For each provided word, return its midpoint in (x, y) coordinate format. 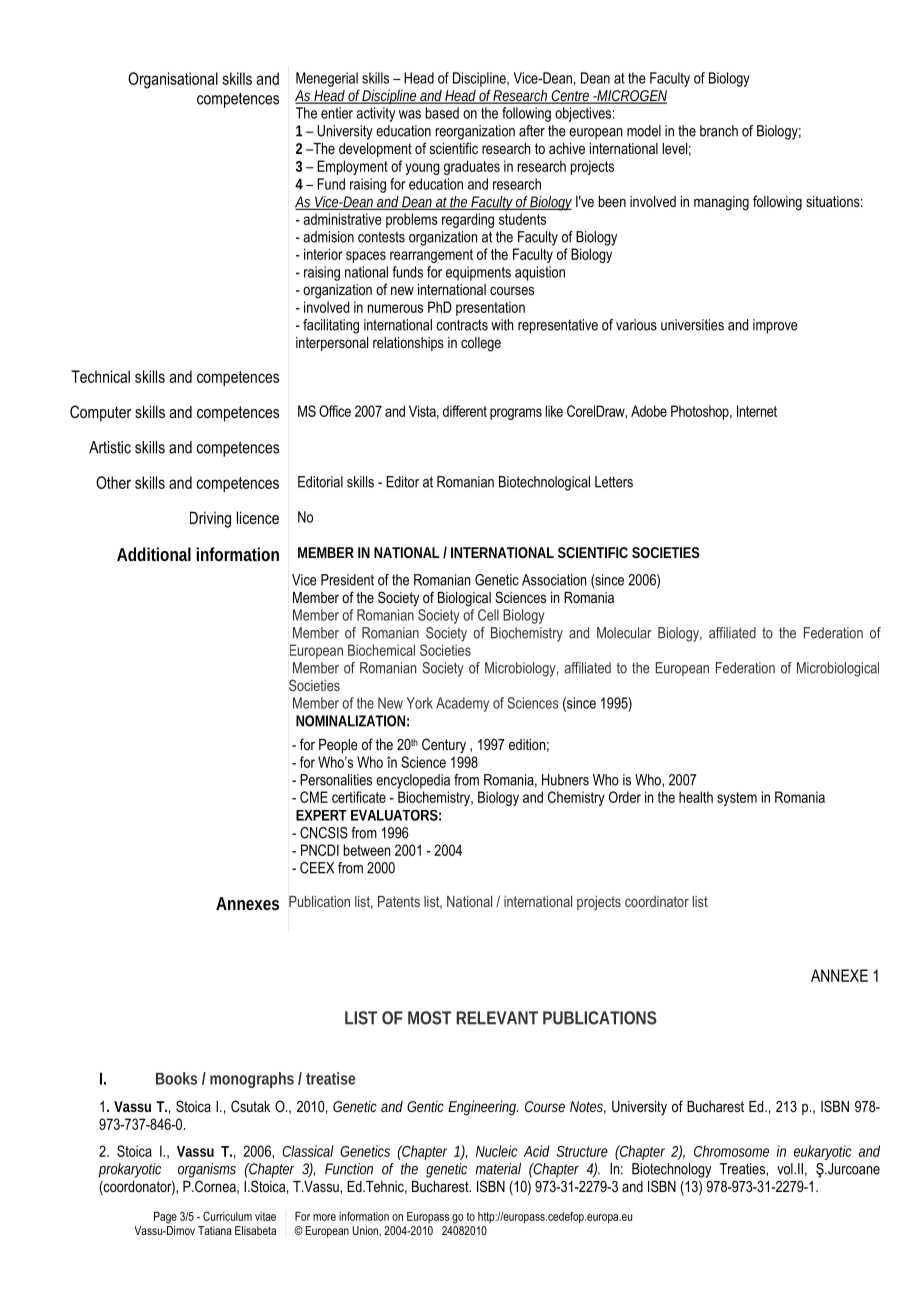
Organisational (173, 80)
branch (719, 131)
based (442, 113)
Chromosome (731, 1151)
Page (165, 1218)
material (498, 1169)
